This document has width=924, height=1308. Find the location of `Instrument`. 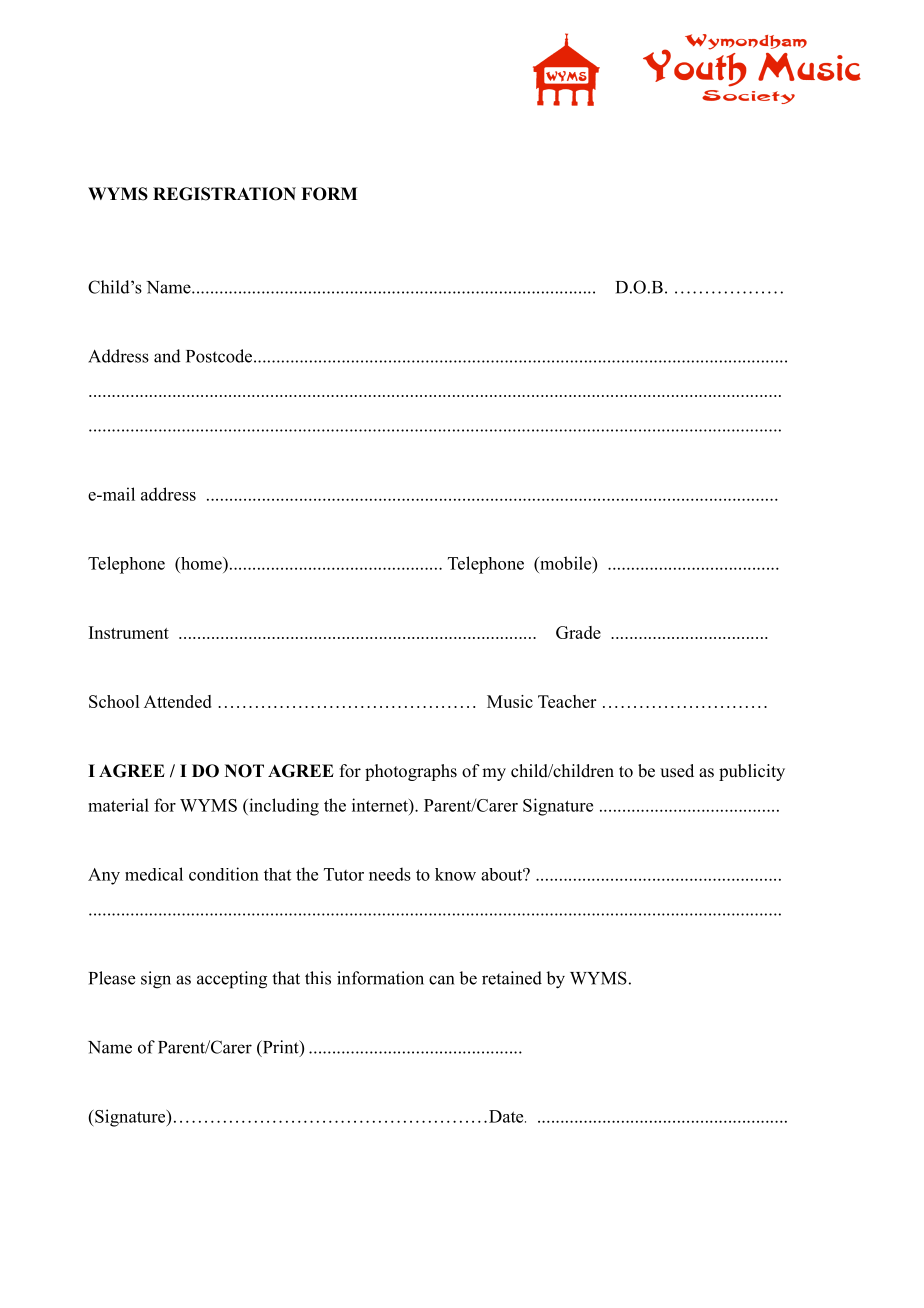

Instrument is located at coordinates (129, 632).
